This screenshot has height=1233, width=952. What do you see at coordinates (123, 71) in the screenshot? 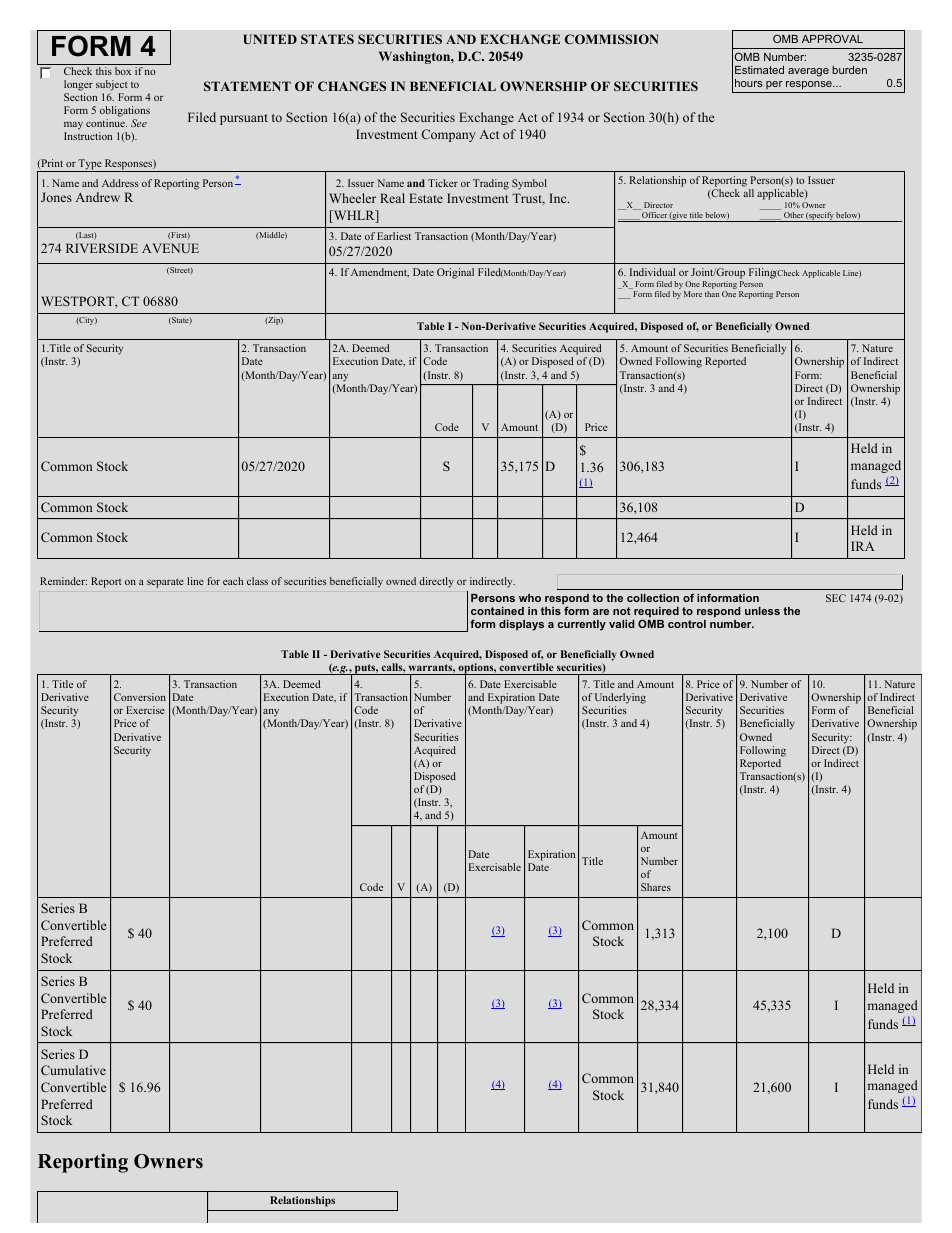
I see `box` at bounding box center [123, 71].
